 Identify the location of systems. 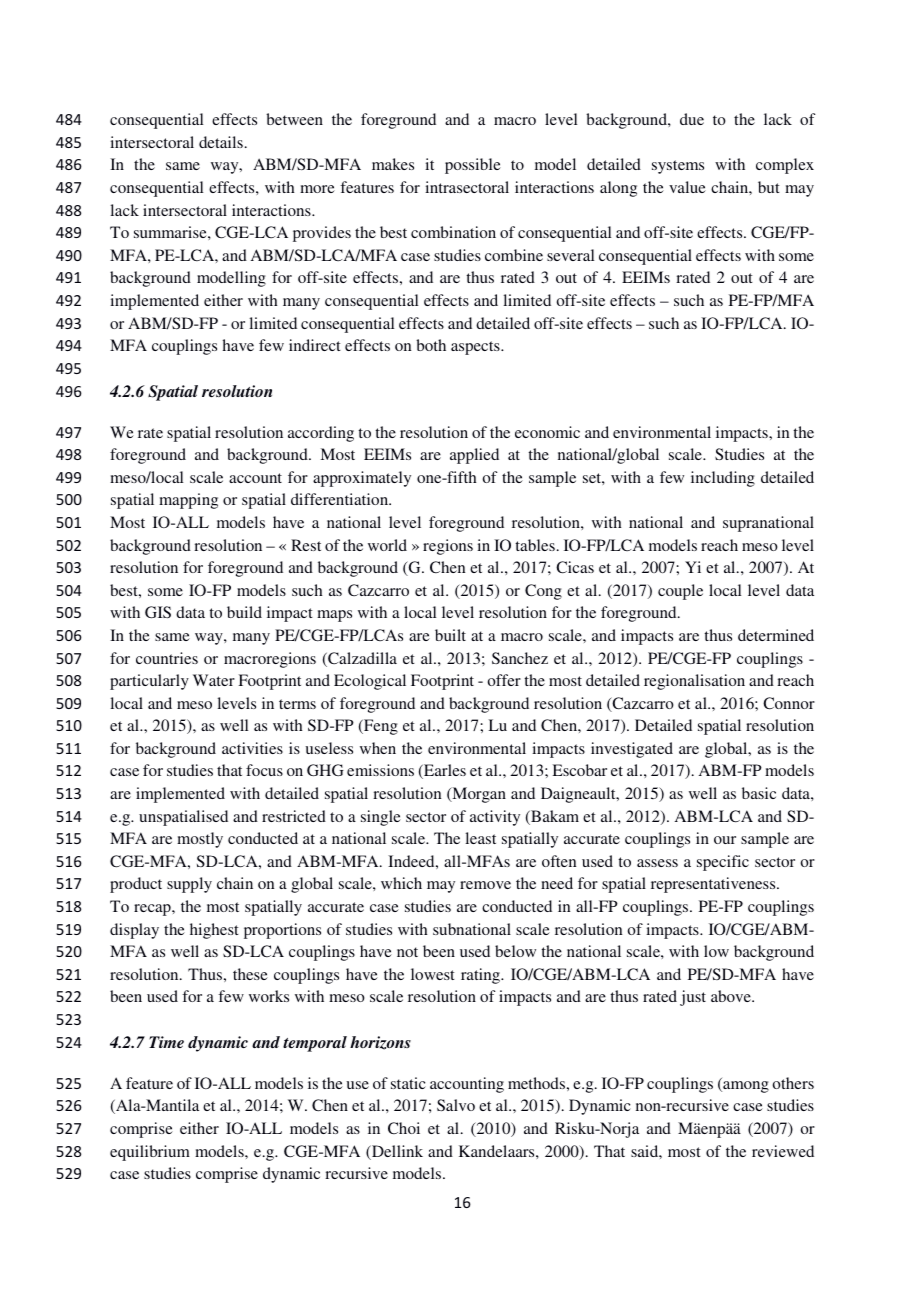
(678, 167).
